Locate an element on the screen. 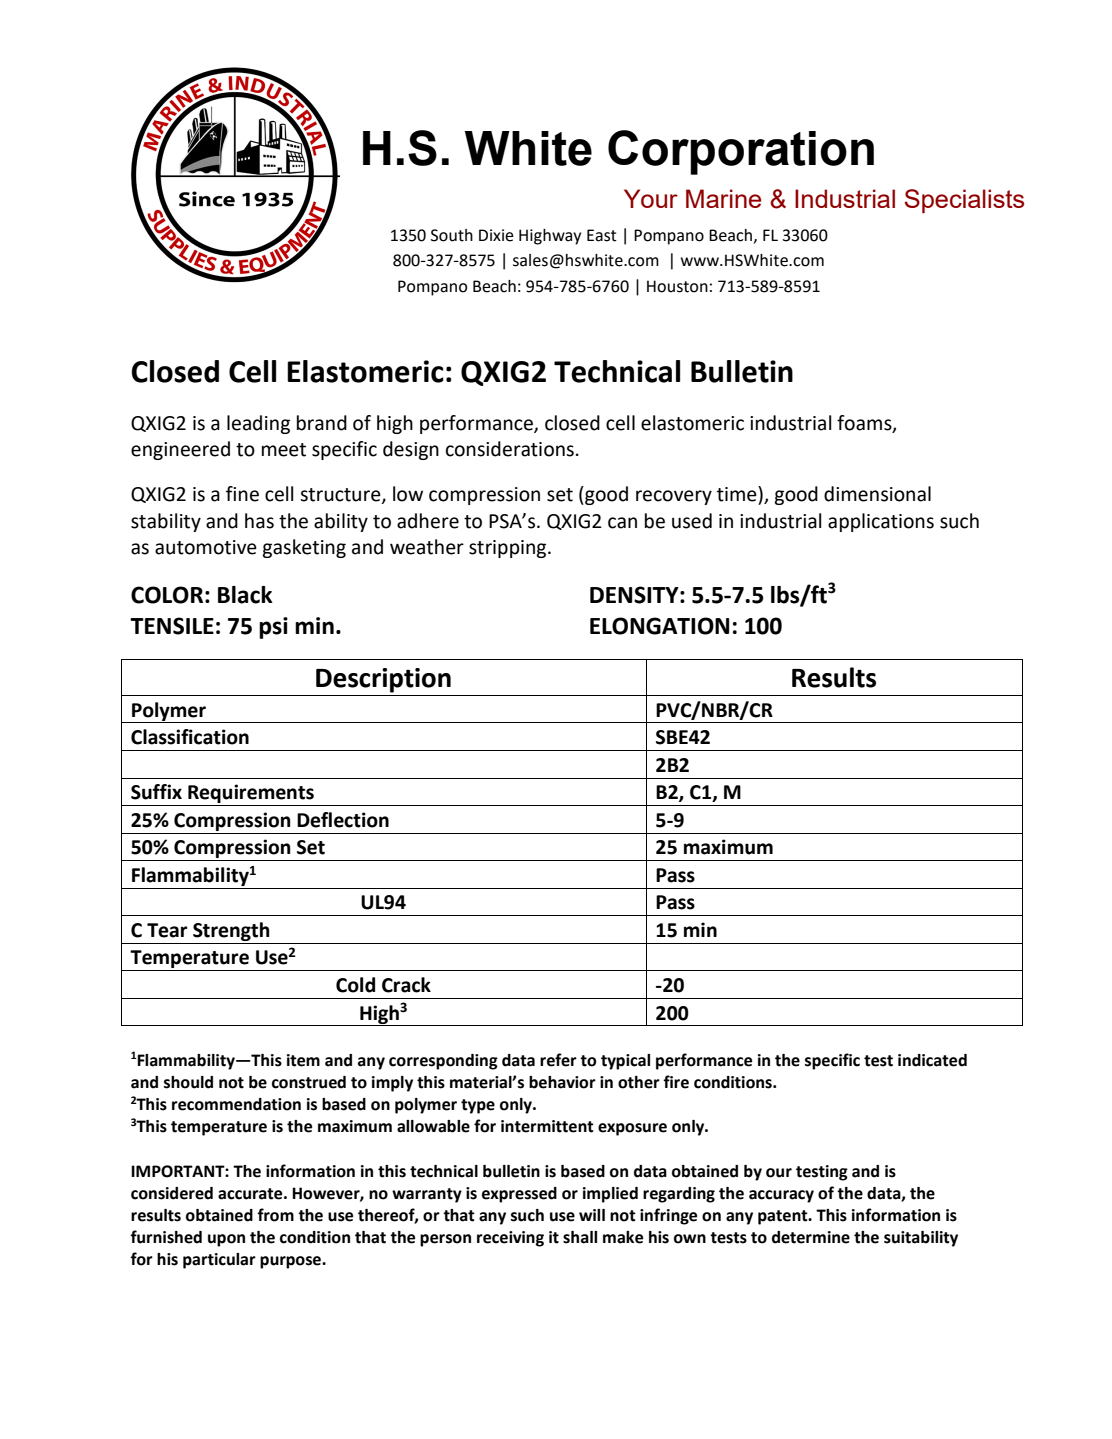  ELONGATION is located at coordinates (659, 626).
